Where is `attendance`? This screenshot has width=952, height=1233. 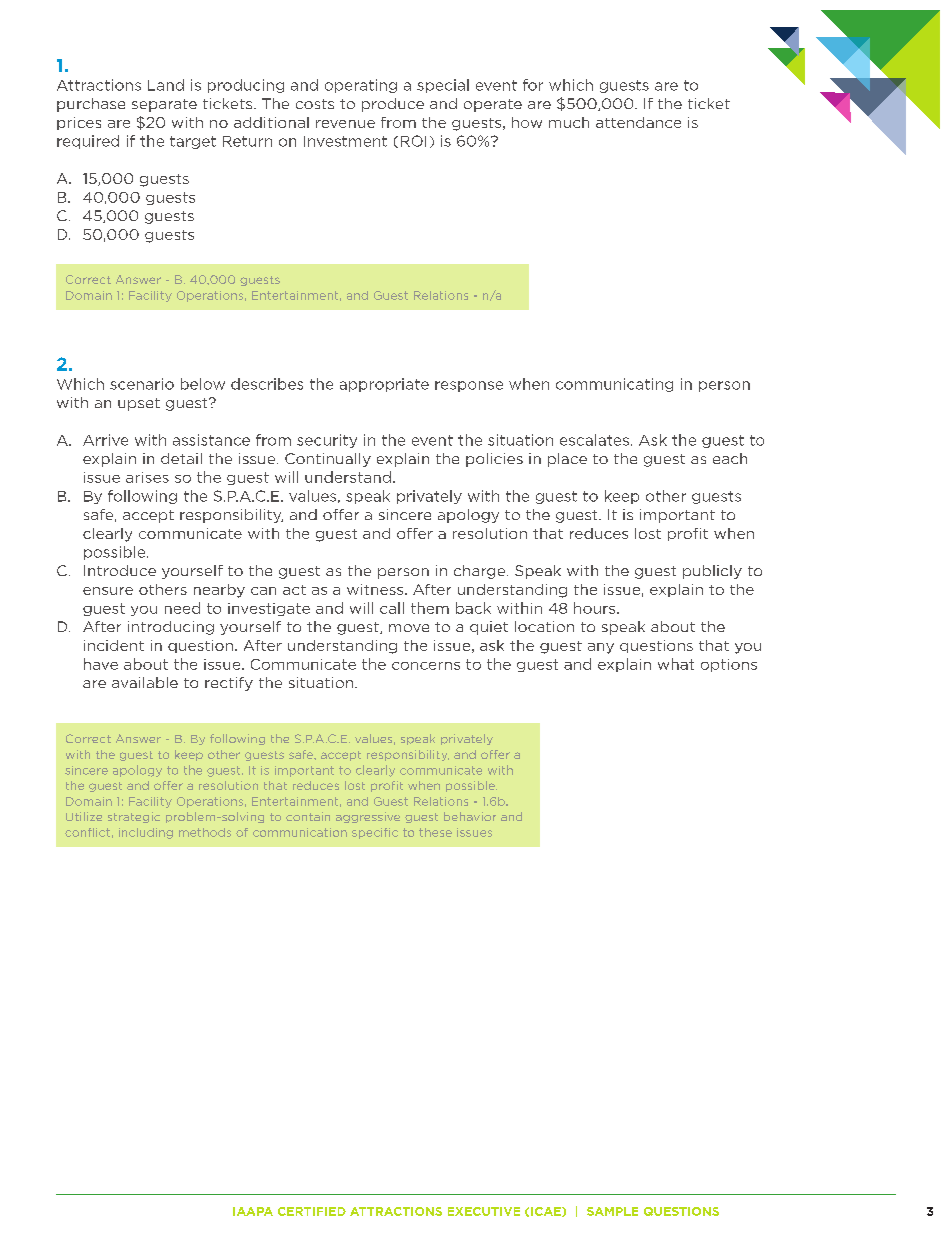 attendance is located at coordinates (638, 122).
